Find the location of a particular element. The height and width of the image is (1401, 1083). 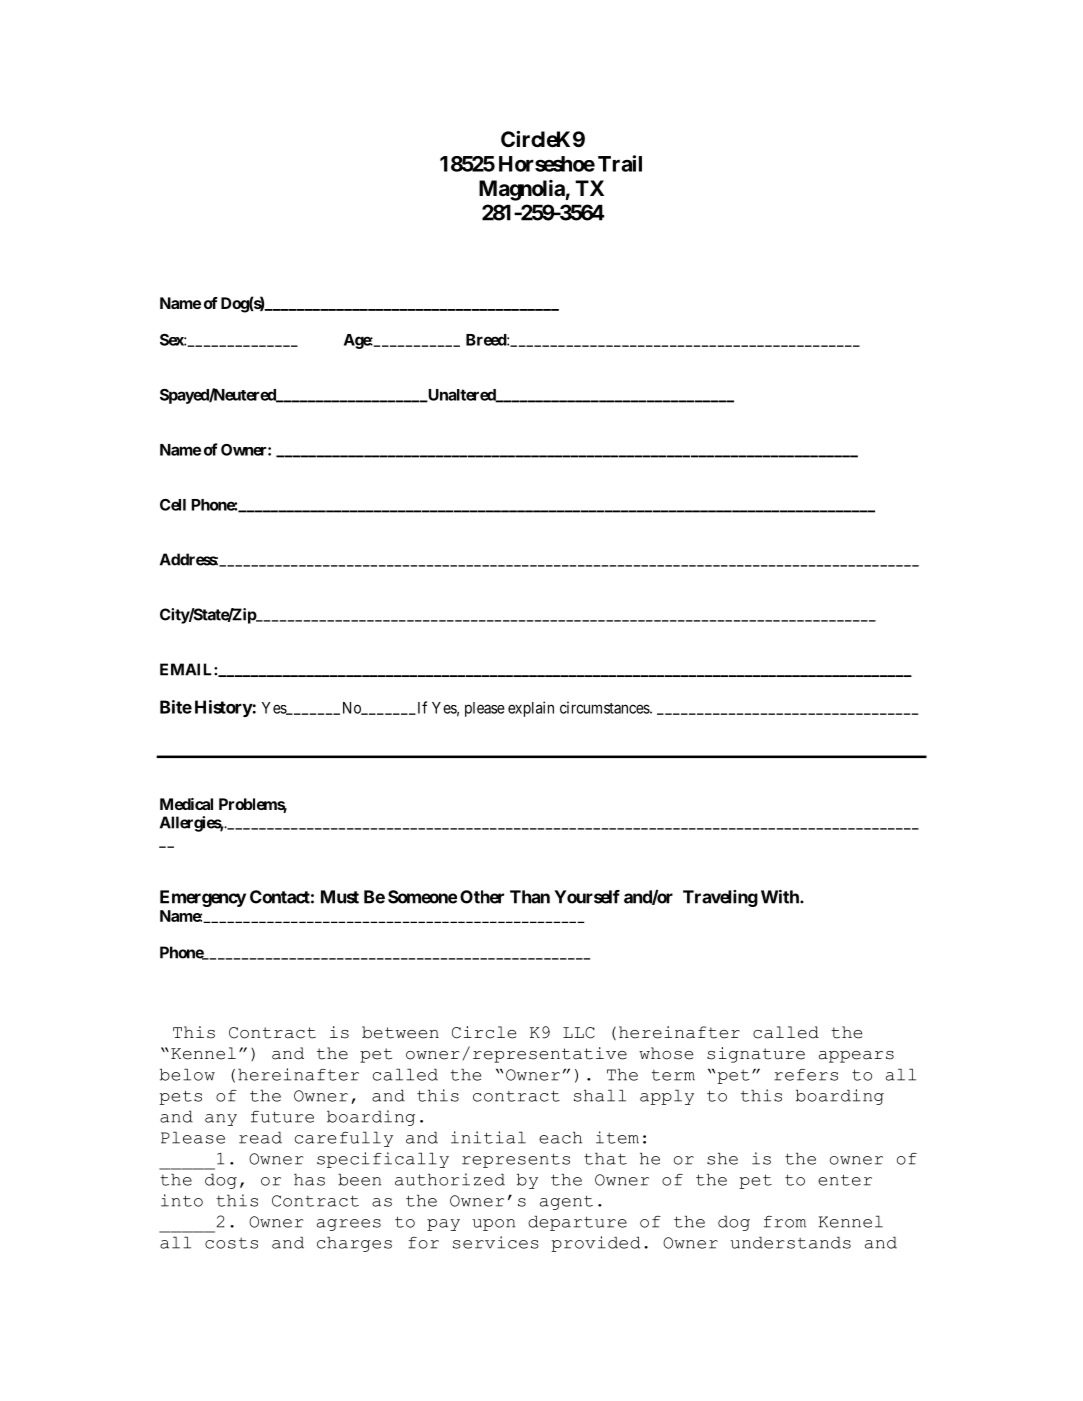

Than is located at coordinates (530, 897).
